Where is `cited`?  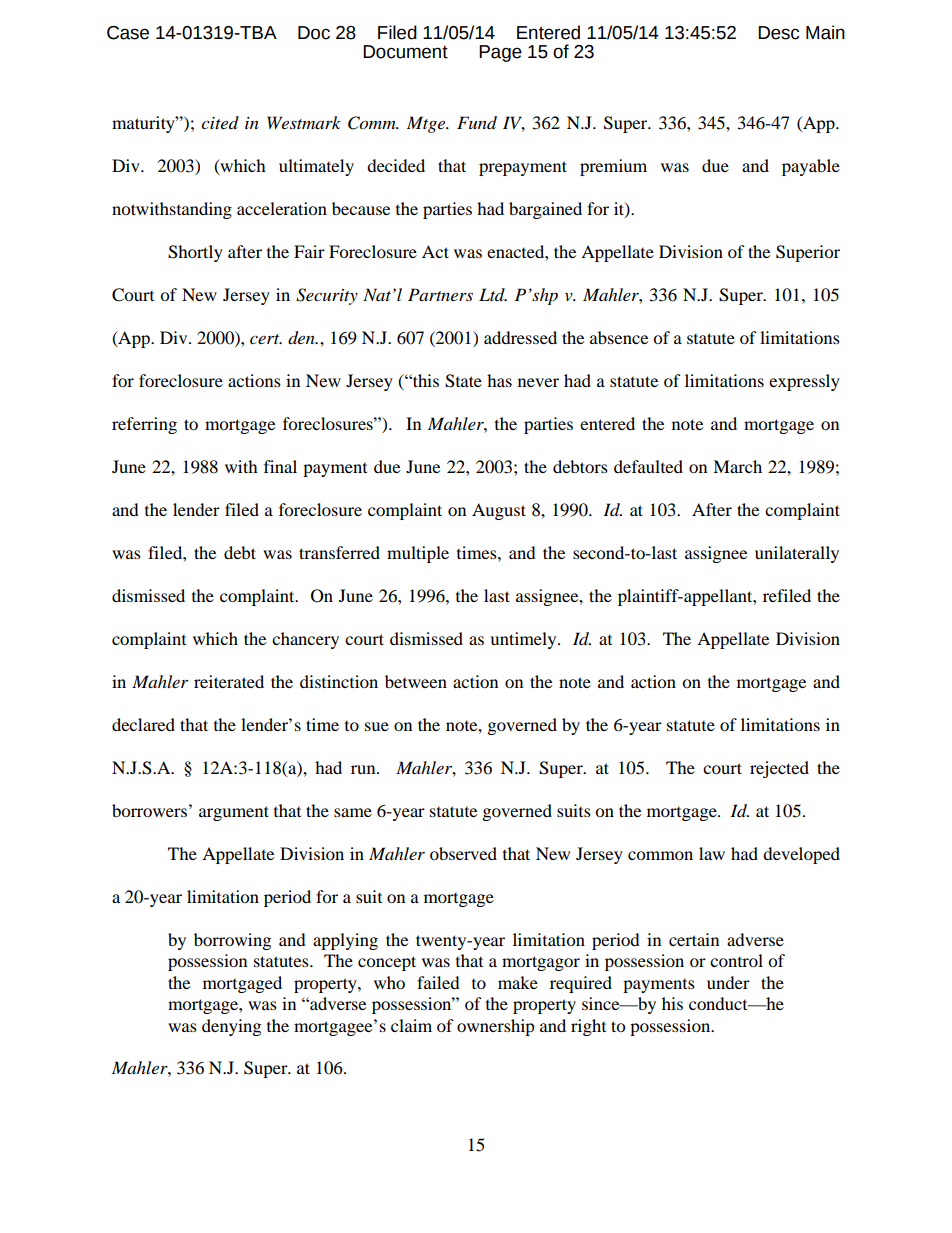 cited is located at coordinates (220, 122).
